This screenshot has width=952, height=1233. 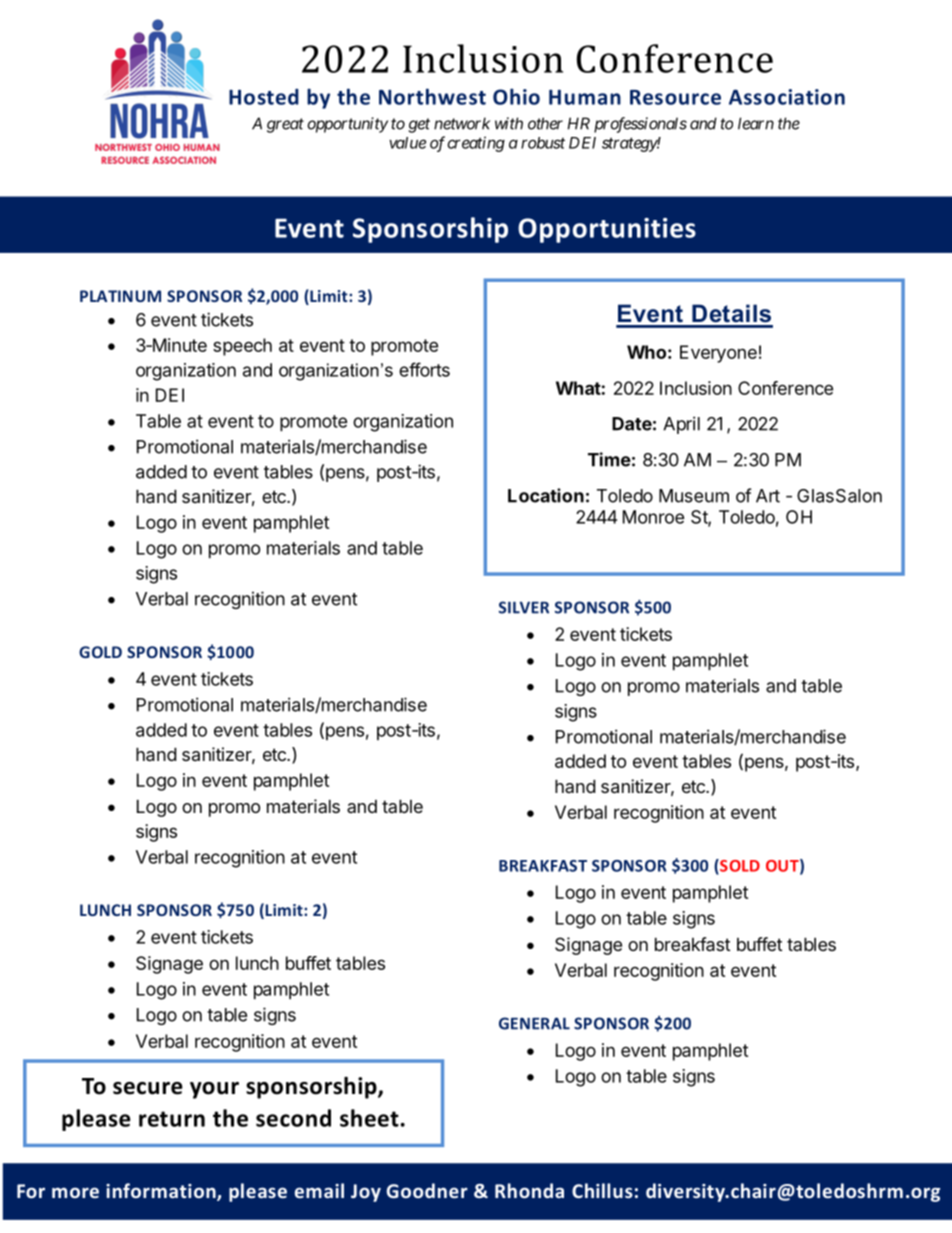 What do you see at coordinates (366, 1193) in the screenshot?
I see `Joy` at bounding box center [366, 1193].
